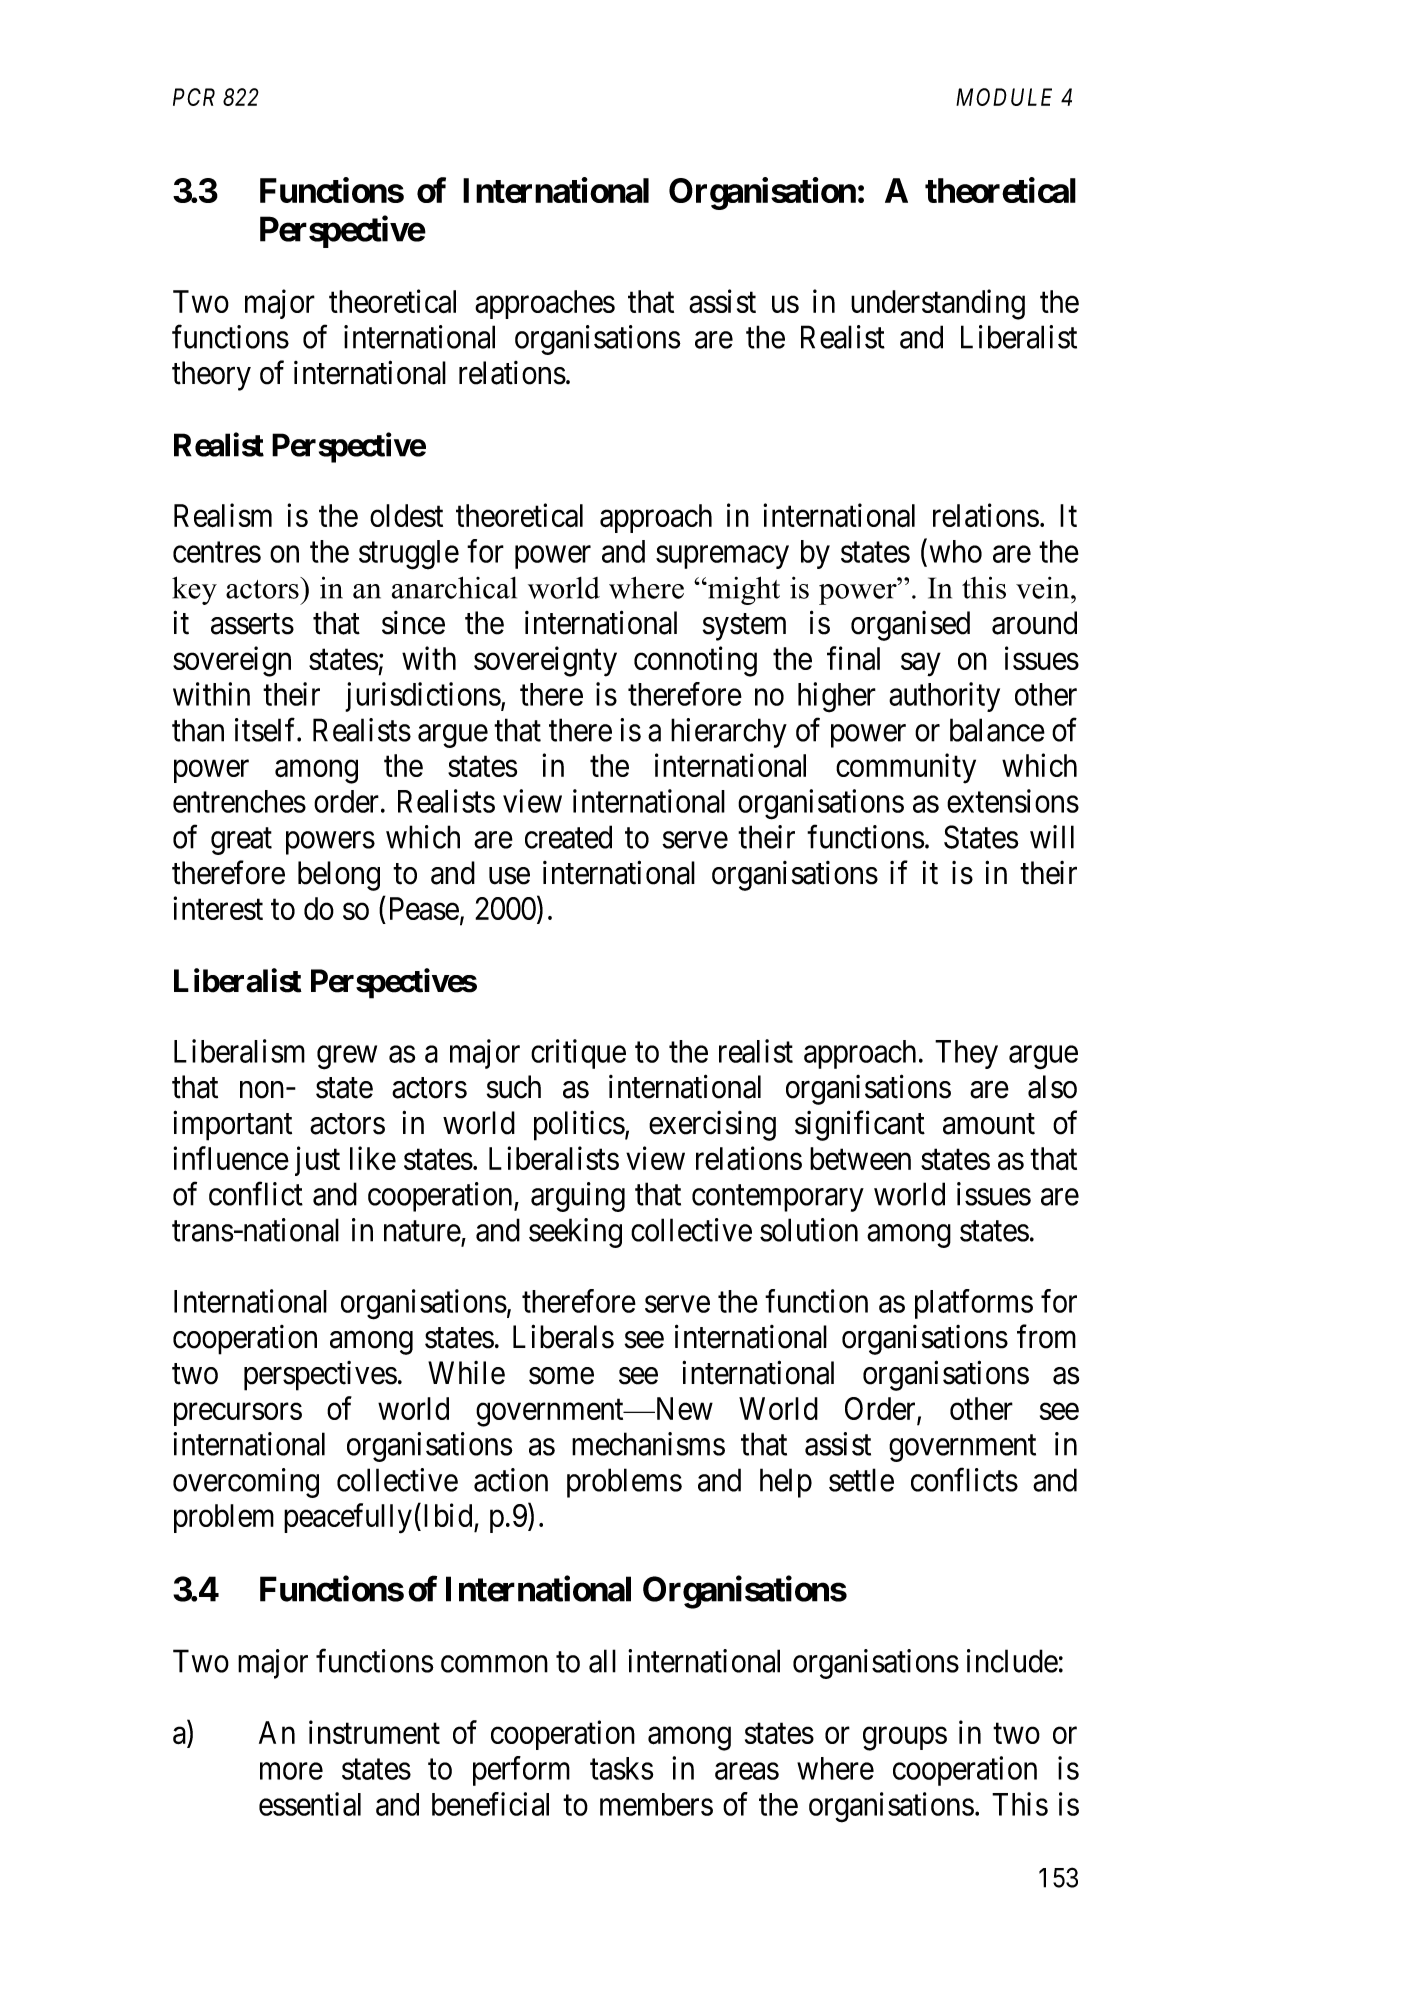 This page has width=1422, height=2011. Describe the element at coordinates (722, 557) in the page. I see `supremacy` at that location.
